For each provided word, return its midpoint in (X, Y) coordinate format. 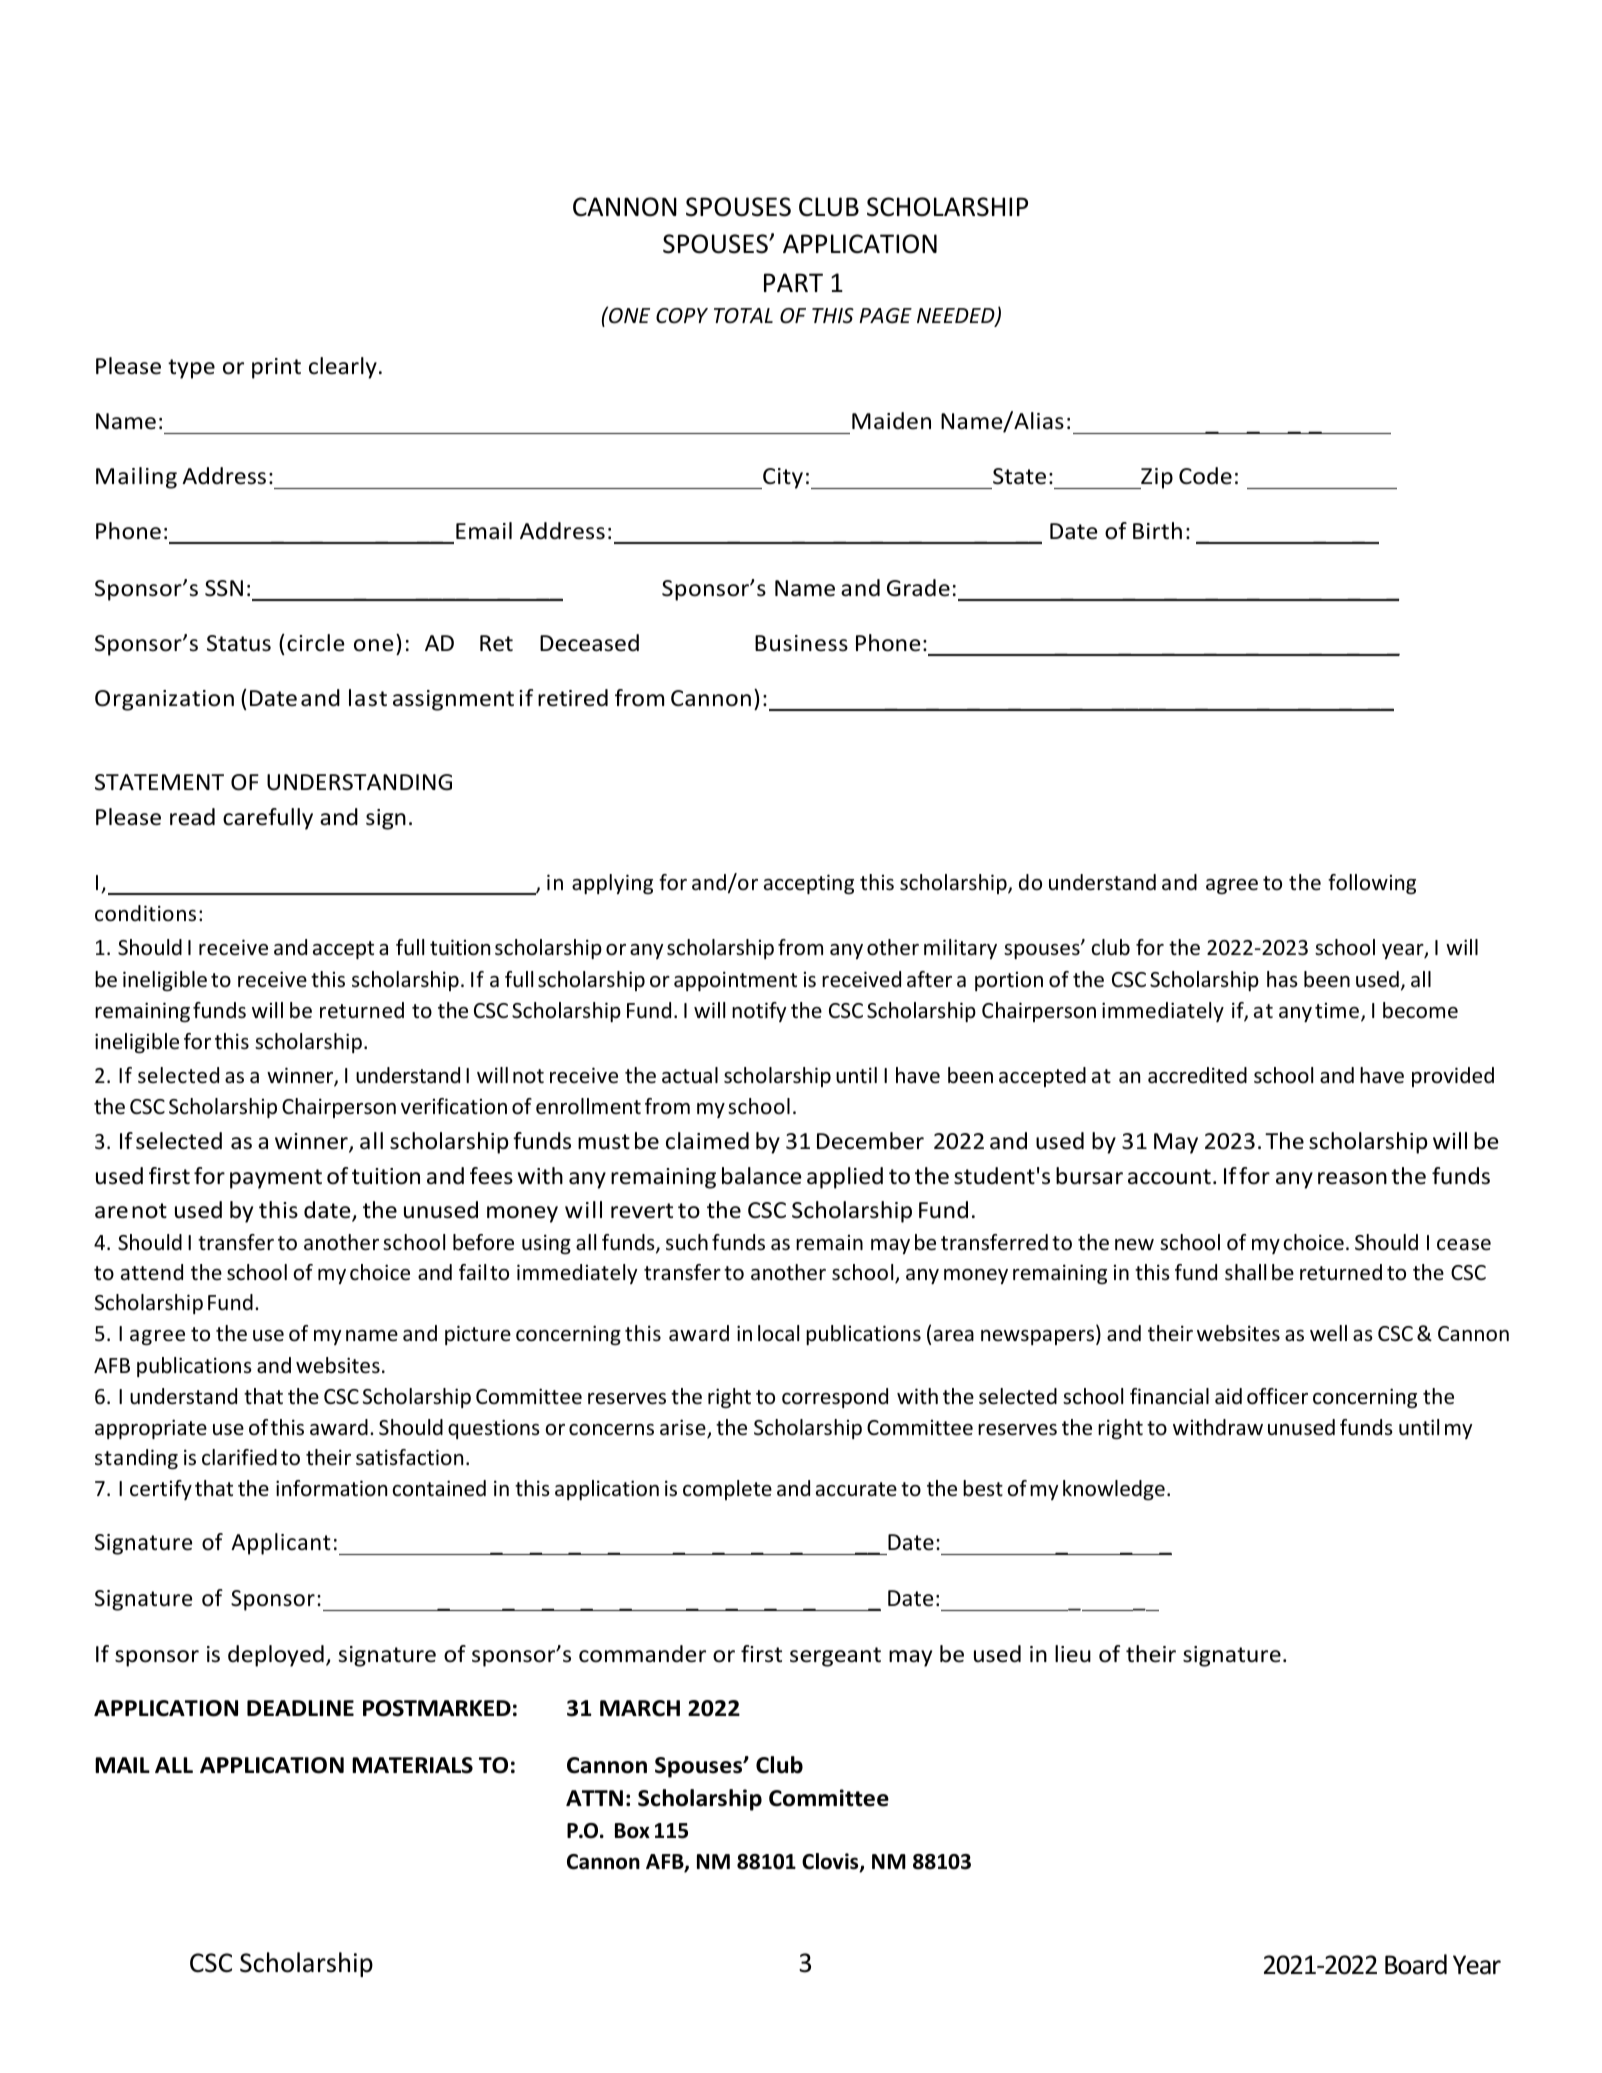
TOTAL (743, 315)
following (1372, 884)
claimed (707, 1141)
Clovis (831, 1862)
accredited (1197, 1075)
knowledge (1114, 1490)
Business (801, 643)
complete (727, 1490)
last (368, 698)
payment (276, 1179)
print (276, 368)
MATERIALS (412, 1765)
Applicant (281, 1544)
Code (1205, 476)
